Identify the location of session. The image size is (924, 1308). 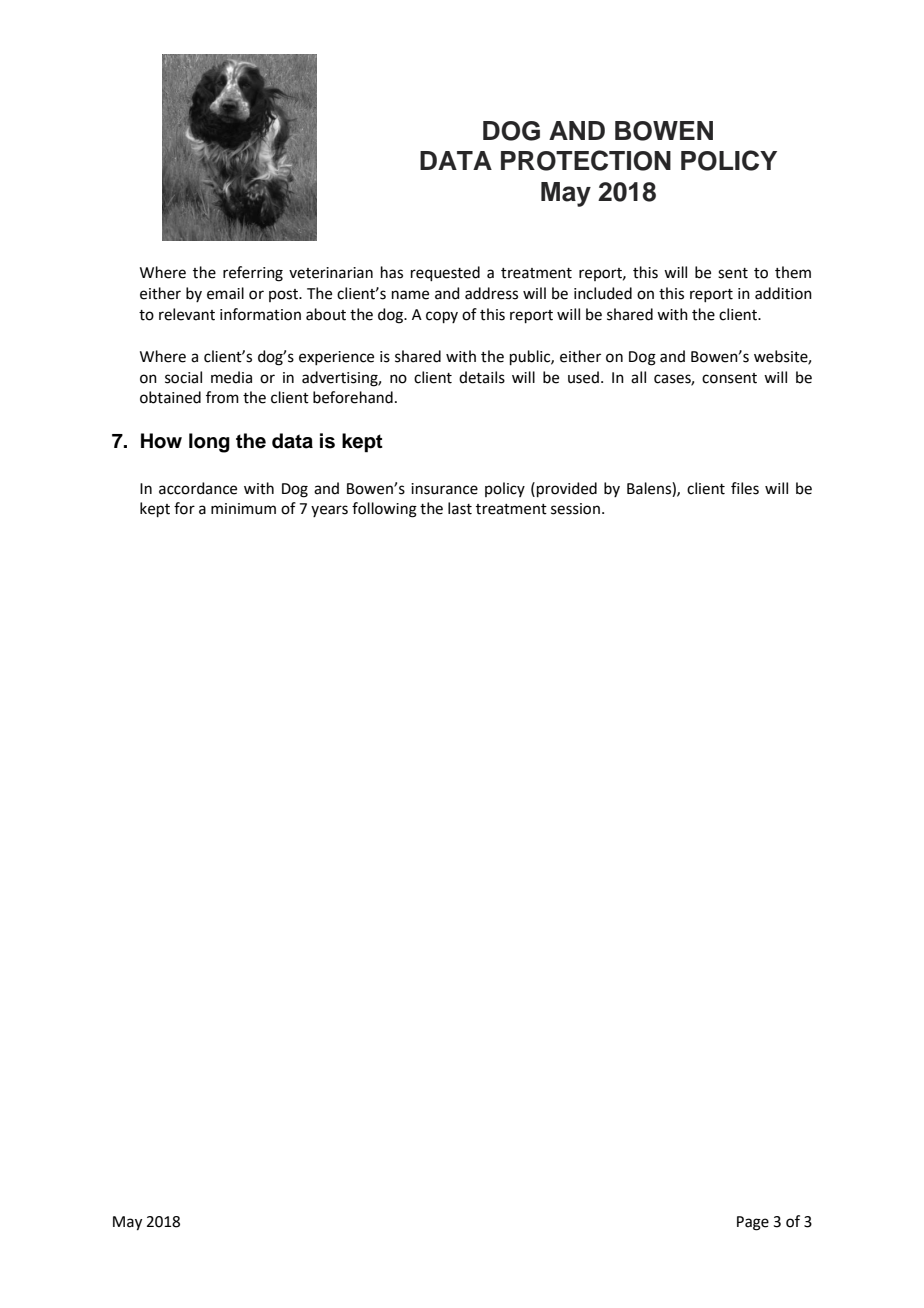
(575, 509).
